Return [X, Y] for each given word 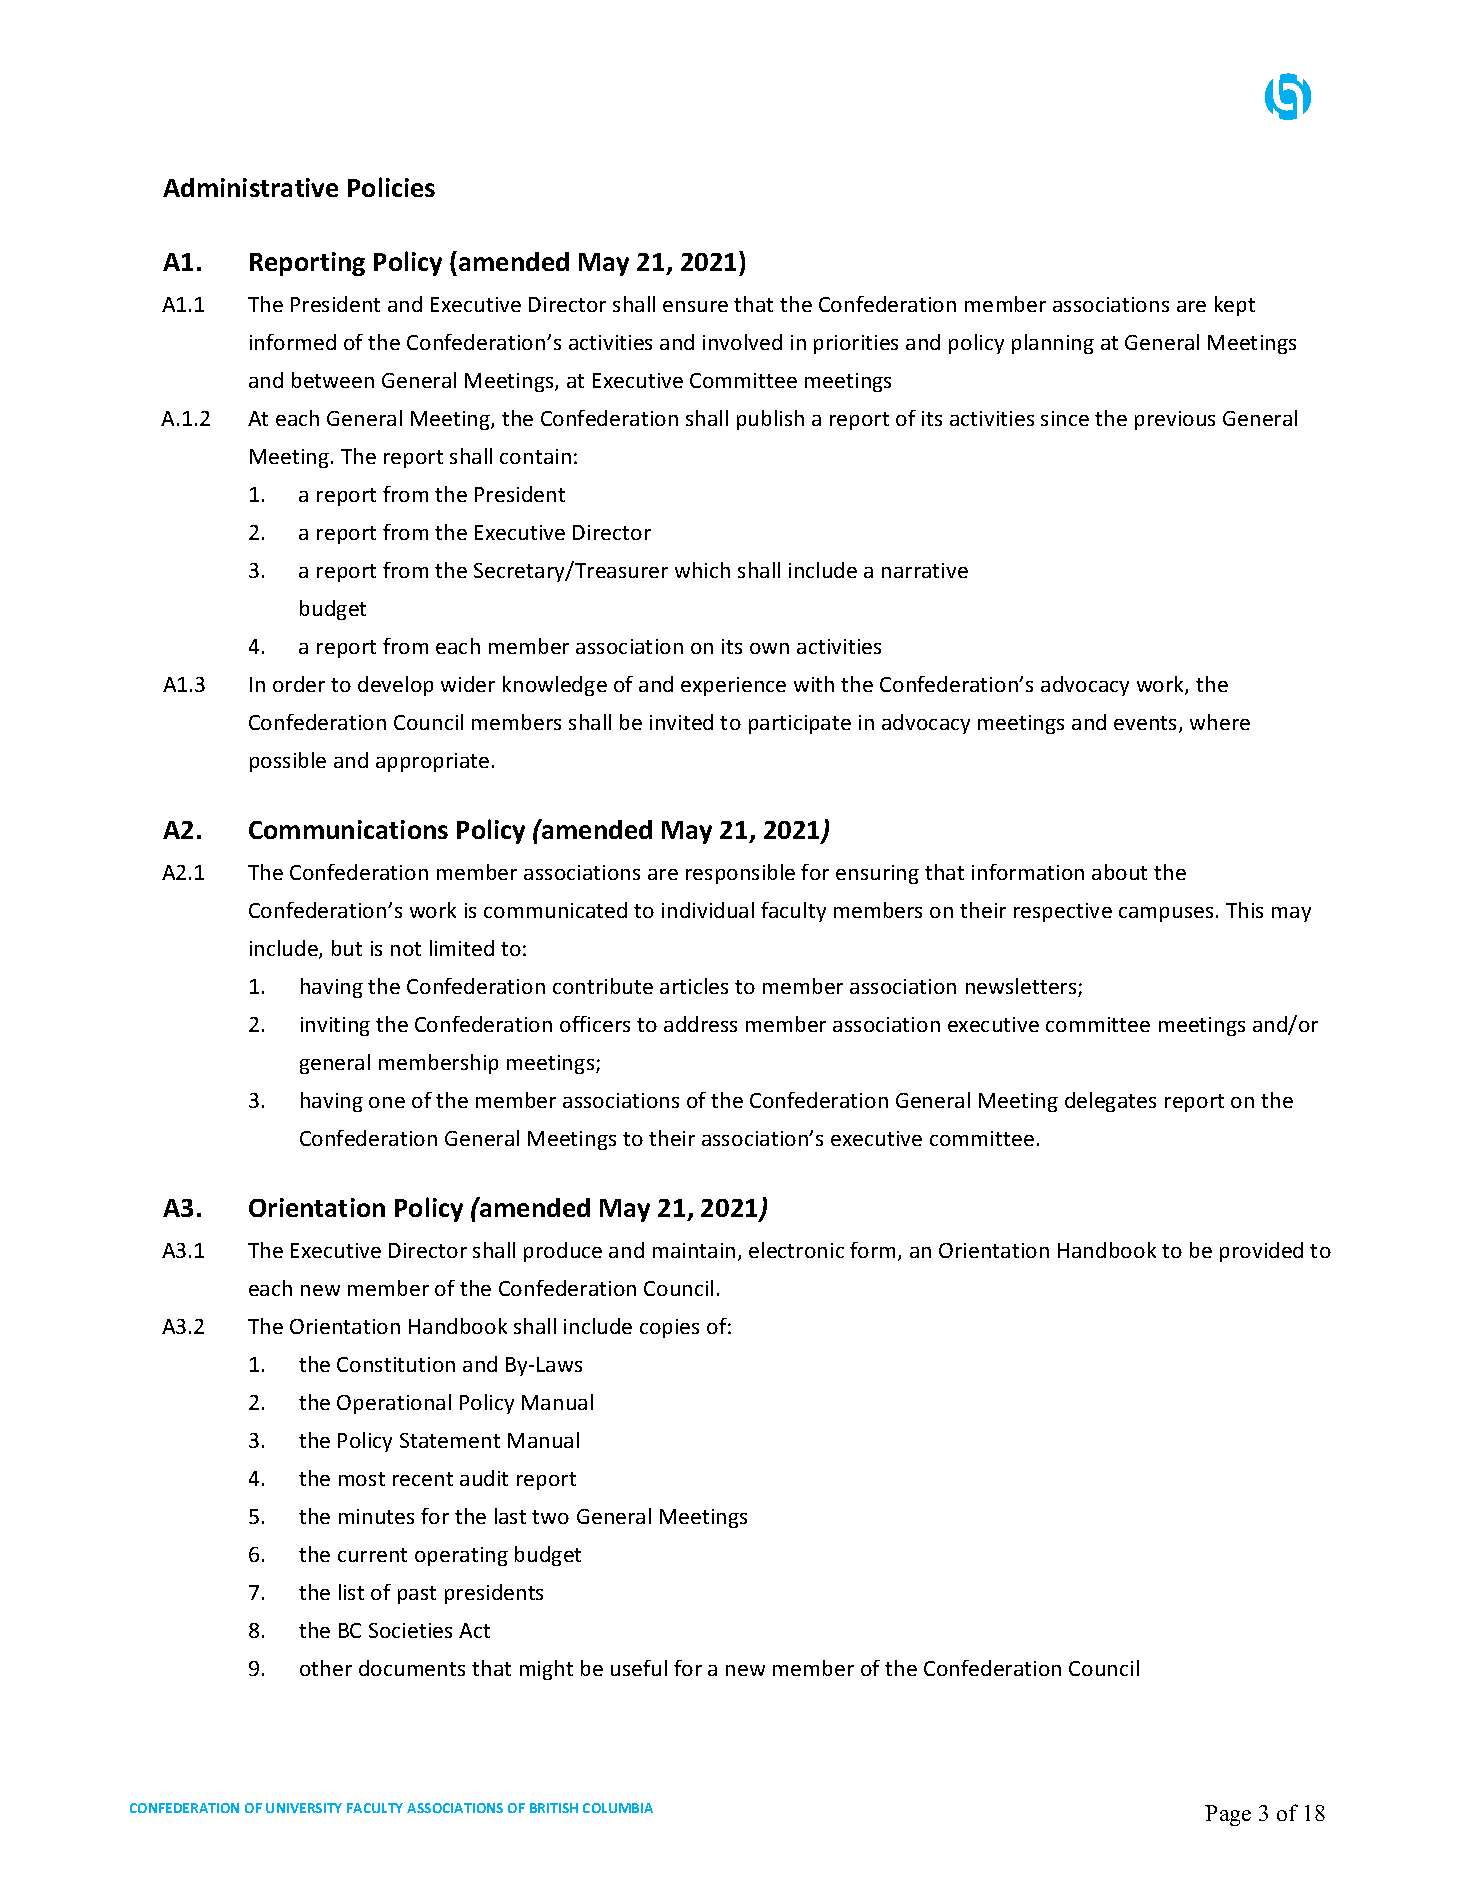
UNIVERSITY [304, 1808]
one [387, 1102]
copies [669, 1328]
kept [1235, 306]
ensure [695, 306]
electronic [796, 1250]
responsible [740, 874]
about [1119, 872]
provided [1261, 1252]
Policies [391, 187]
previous [1175, 420]
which [702, 570]
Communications [348, 829]
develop [395, 686]
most [362, 1479]
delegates [1110, 1102]
